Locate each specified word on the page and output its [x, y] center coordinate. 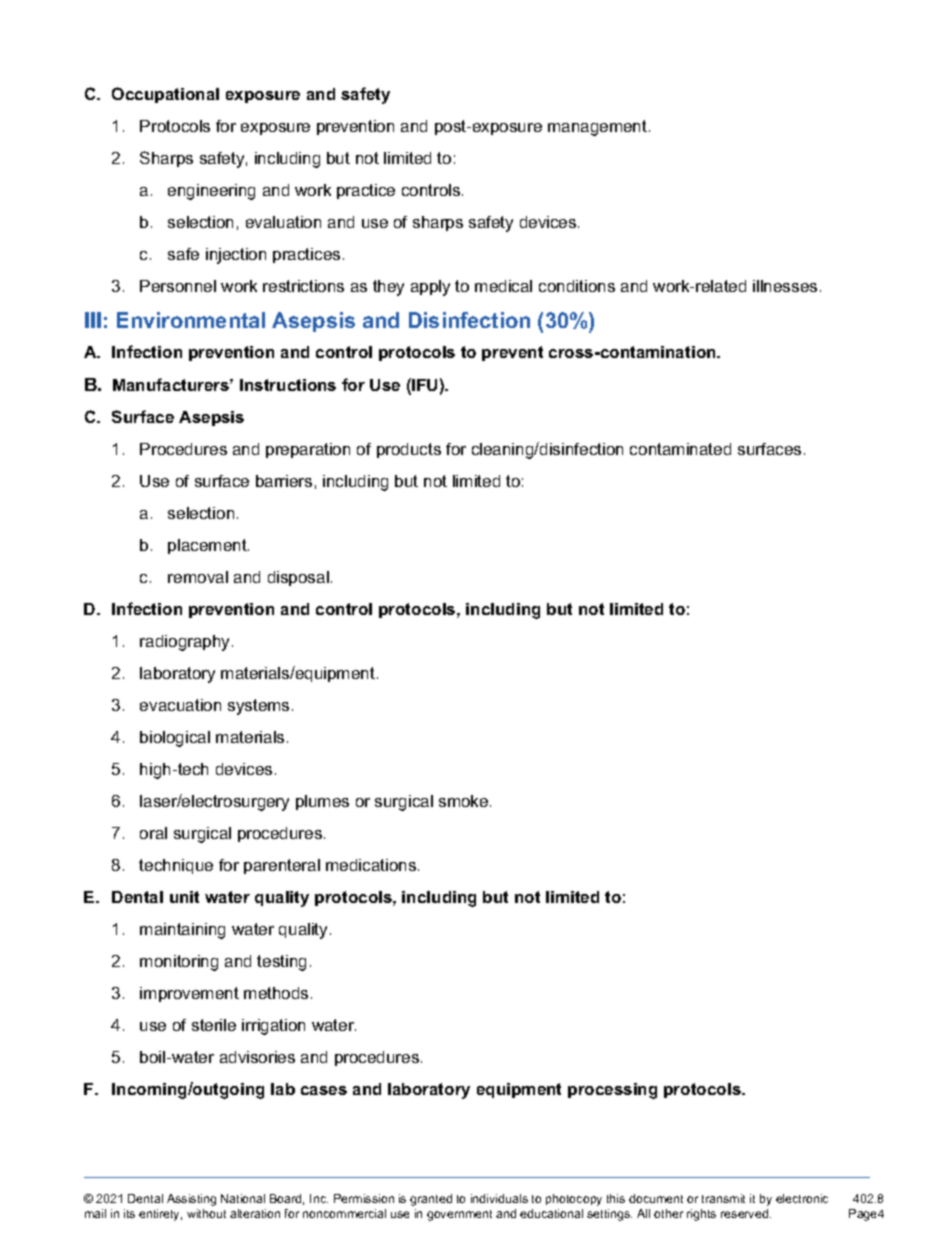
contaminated [680, 449]
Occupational [165, 95]
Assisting [191, 1200]
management [599, 128]
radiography [186, 643]
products [409, 450]
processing [612, 1091]
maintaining [182, 931]
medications [372, 865]
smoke [465, 801]
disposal [298, 578]
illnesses [785, 286]
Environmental [191, 320]
